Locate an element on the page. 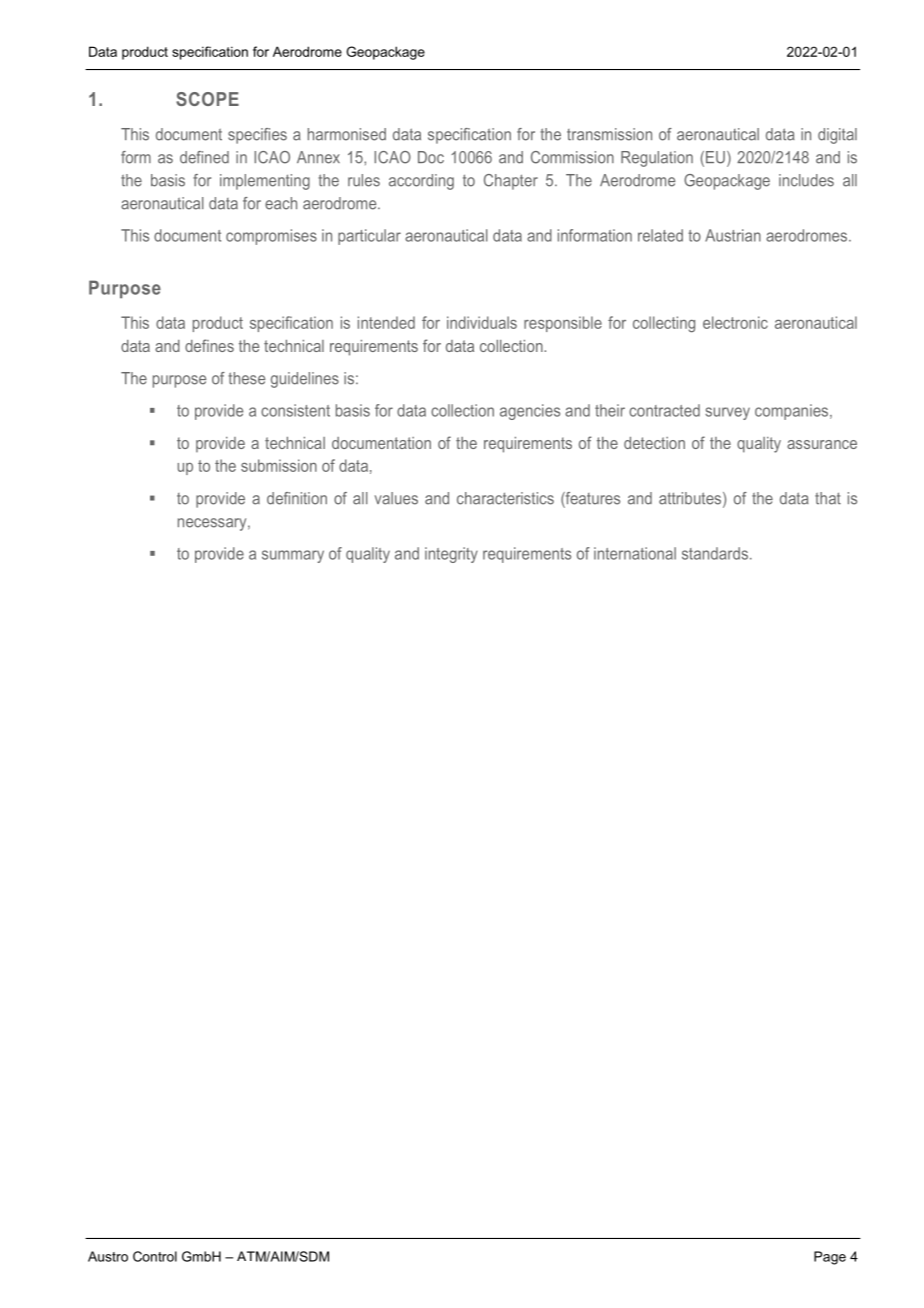 The width and height of the image is (924, 1308). includes is located at coordinates (806, 180).
